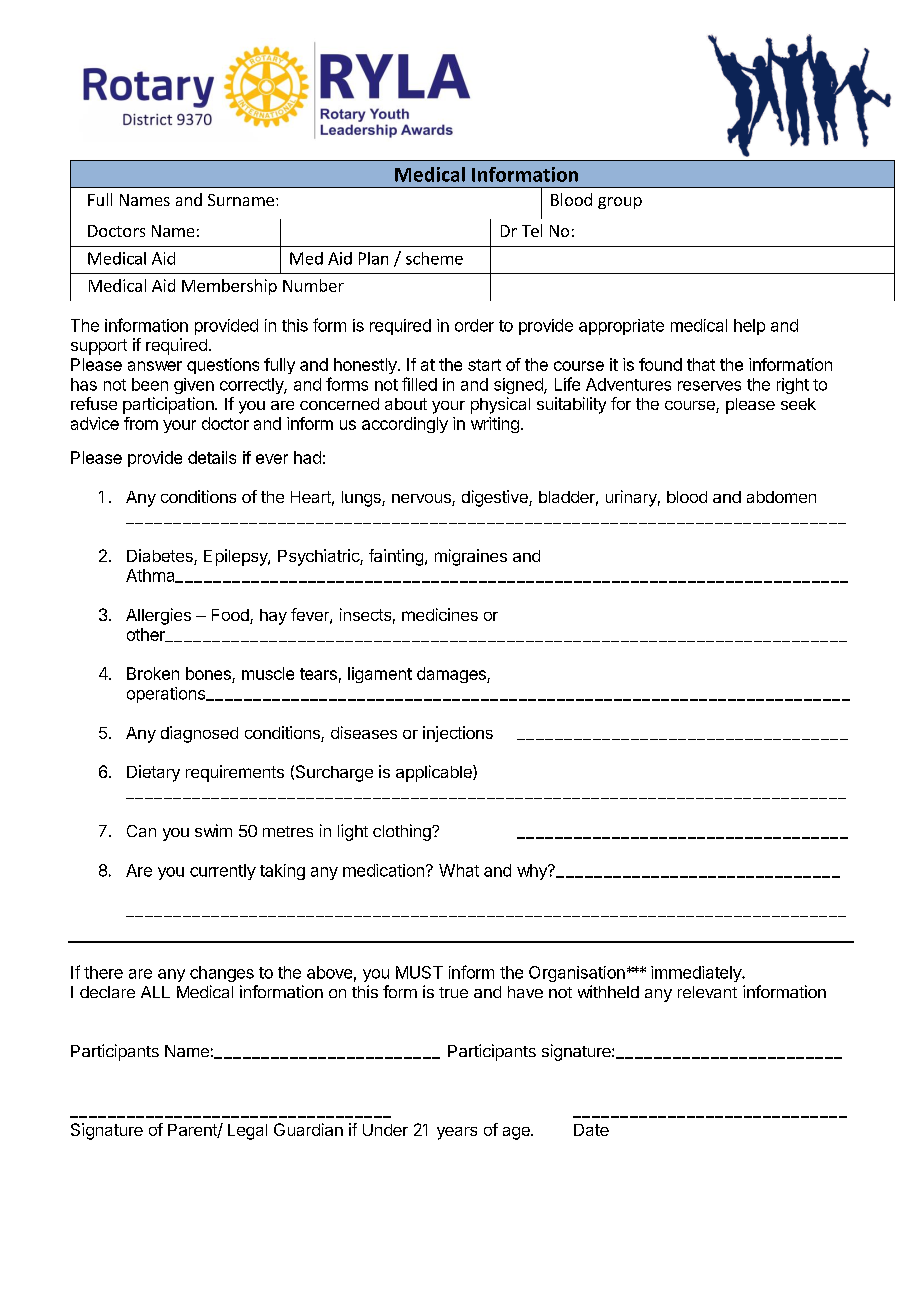 The image size is (924, 1308). Describe the element at coordinates (161, 557) in the document. I see `Diabetes` at that location.
